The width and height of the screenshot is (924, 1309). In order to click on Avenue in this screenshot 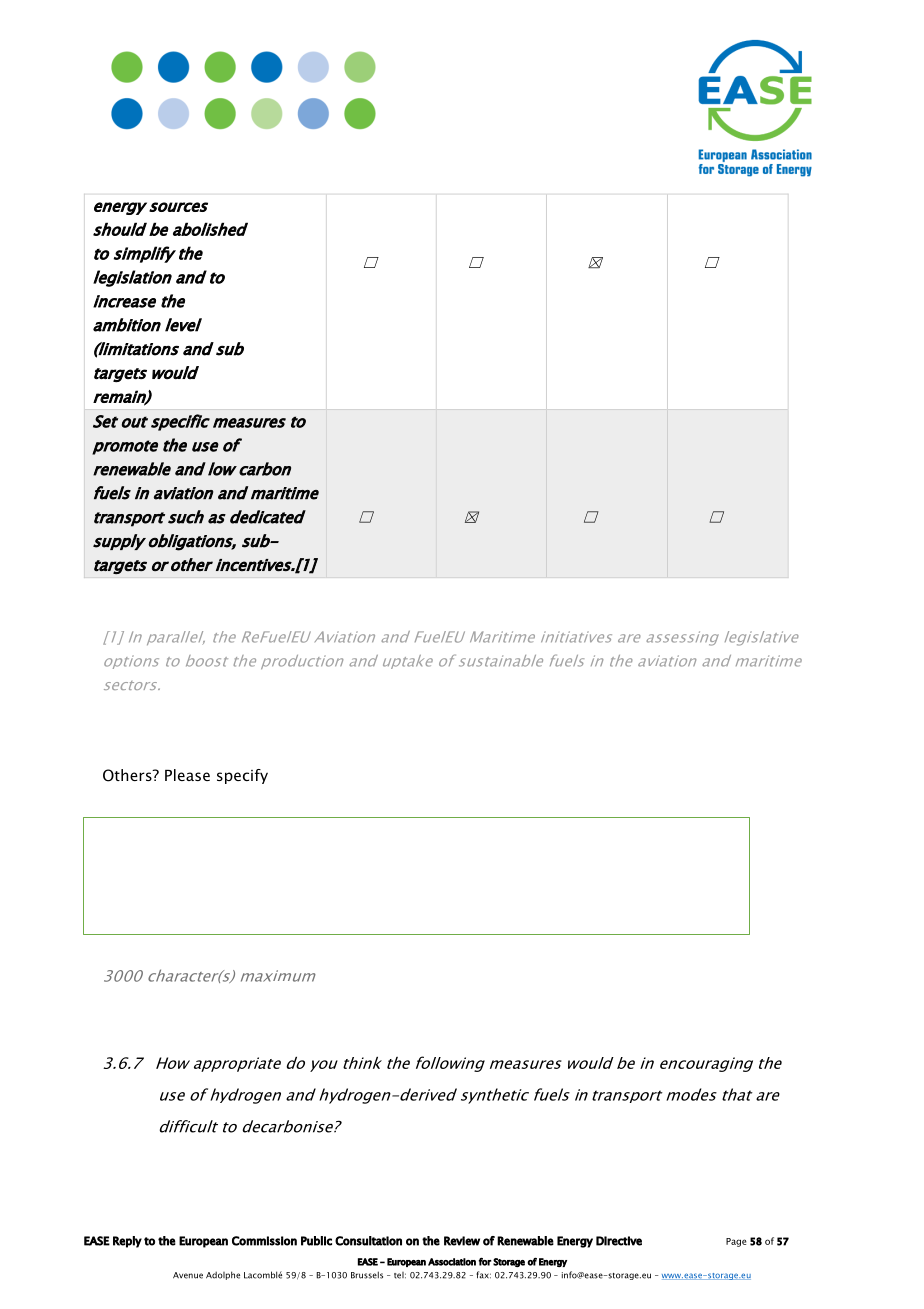, I will do `click(188, 1275)`.
